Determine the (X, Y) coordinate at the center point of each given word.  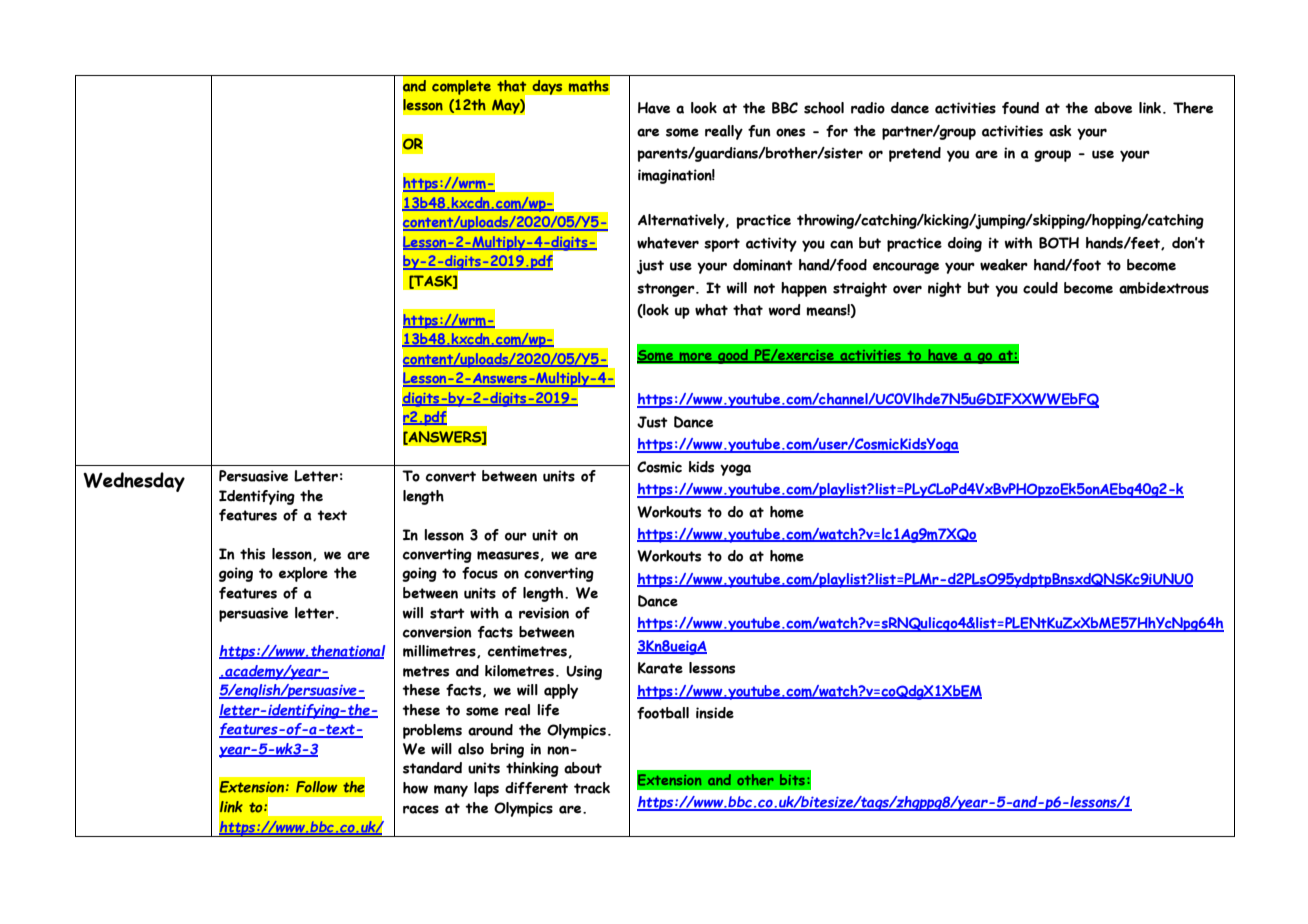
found (1020, 108)
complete (461, 87)
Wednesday (134, 482)
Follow (316, 787)
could (1040, 288)
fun (759, 131)
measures (509, 556)
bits (792, 779)
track (592, 788)
